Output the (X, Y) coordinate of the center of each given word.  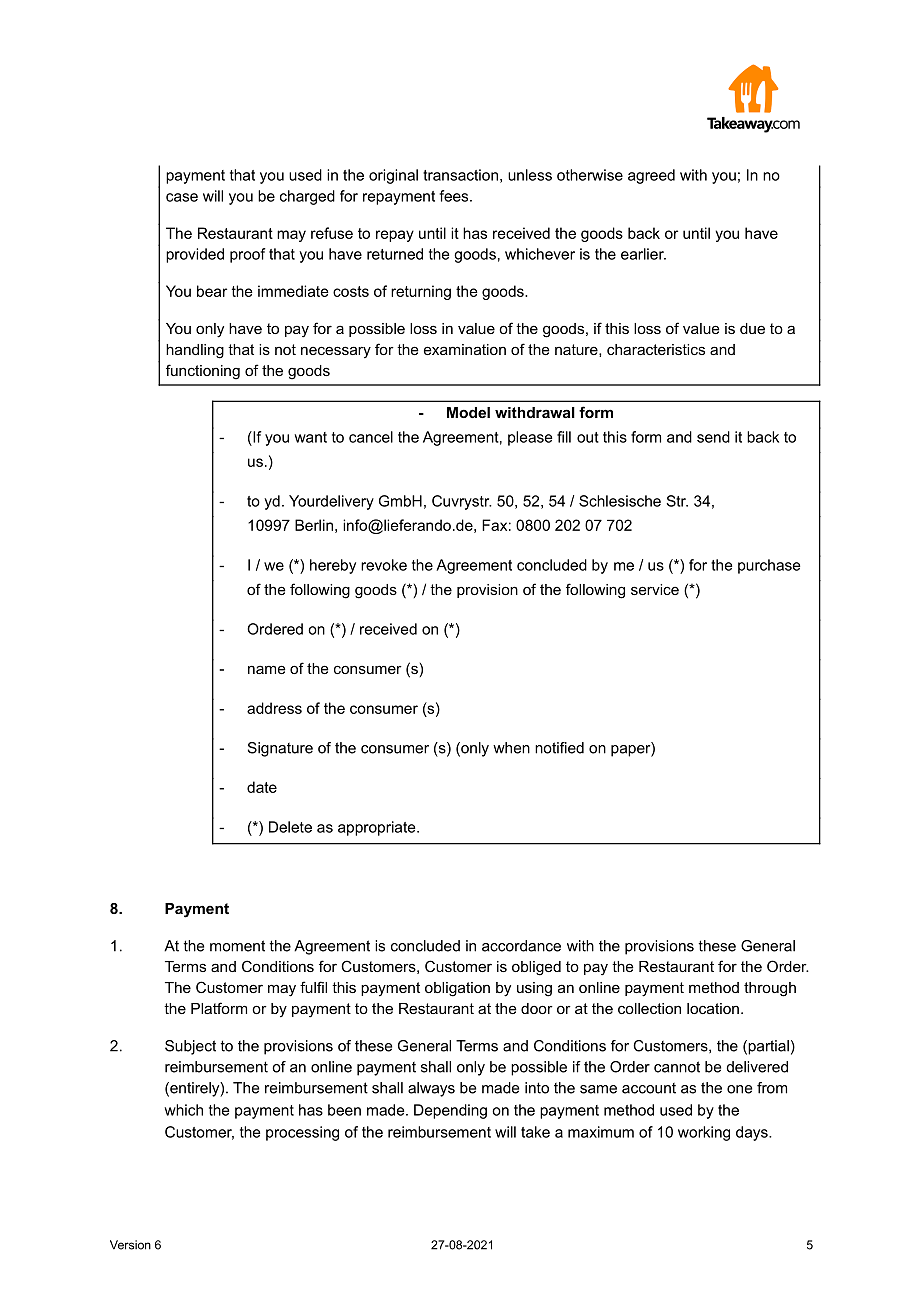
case (182, 197)
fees (455, 196)
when (511, 748)
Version (130, 1245)
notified (559, 748)
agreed (651, 176)
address (274, 708)
